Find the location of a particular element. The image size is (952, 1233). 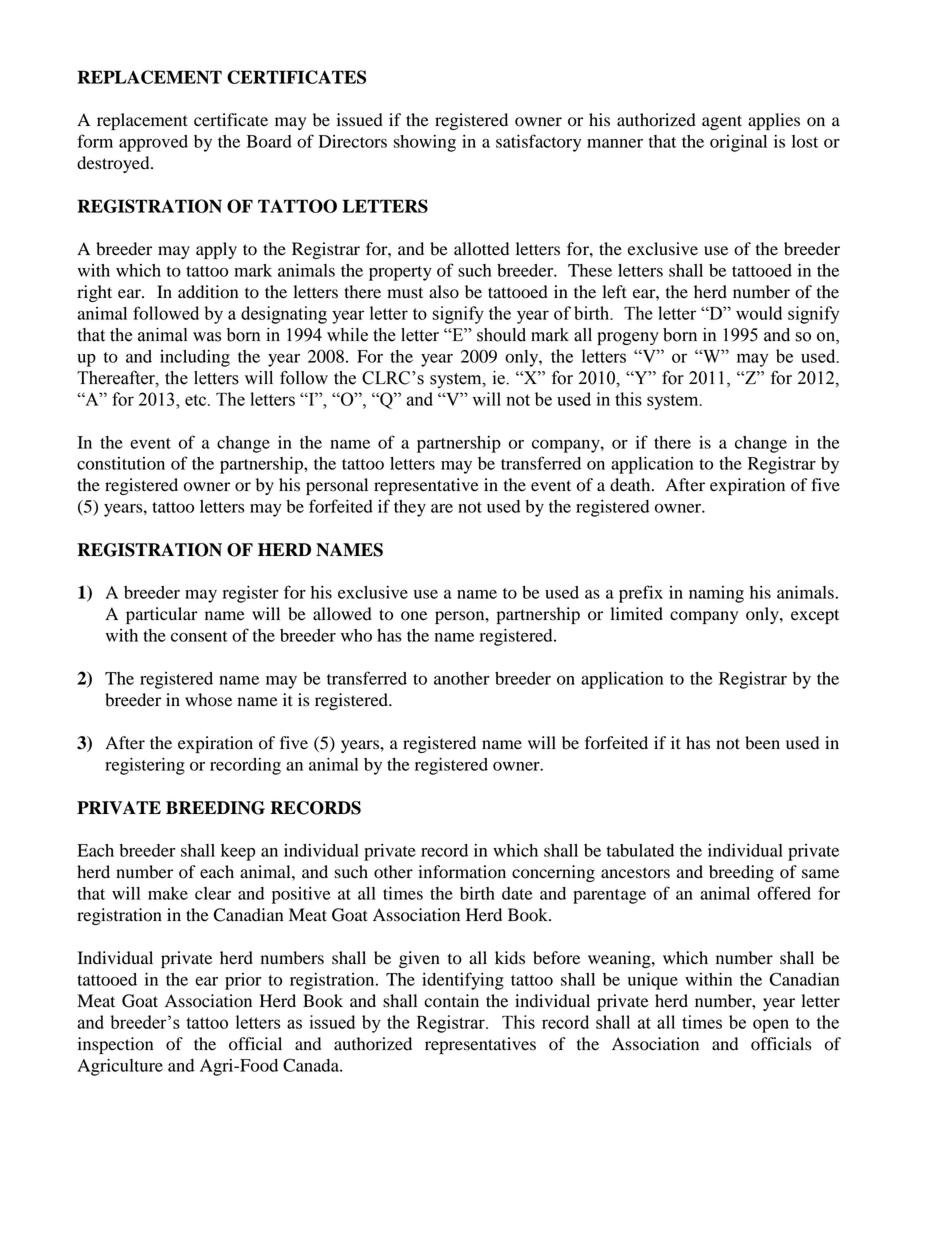

showing is located at coordinates (424, 143).
